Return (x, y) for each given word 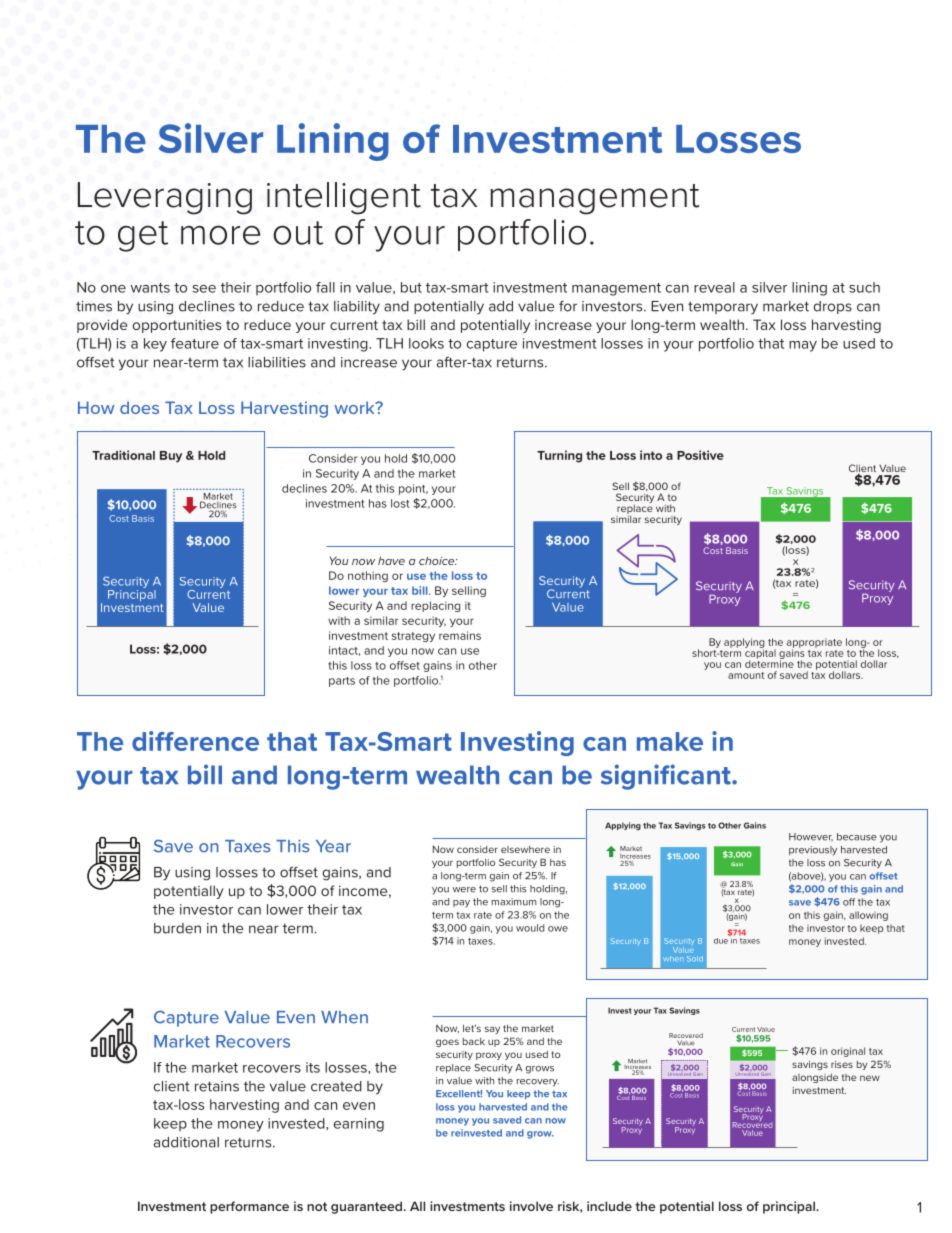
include (609, 1206)
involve (531, 1206)
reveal (714, 287)
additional (186, 1142)
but (411, 287)
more (220, 235)
